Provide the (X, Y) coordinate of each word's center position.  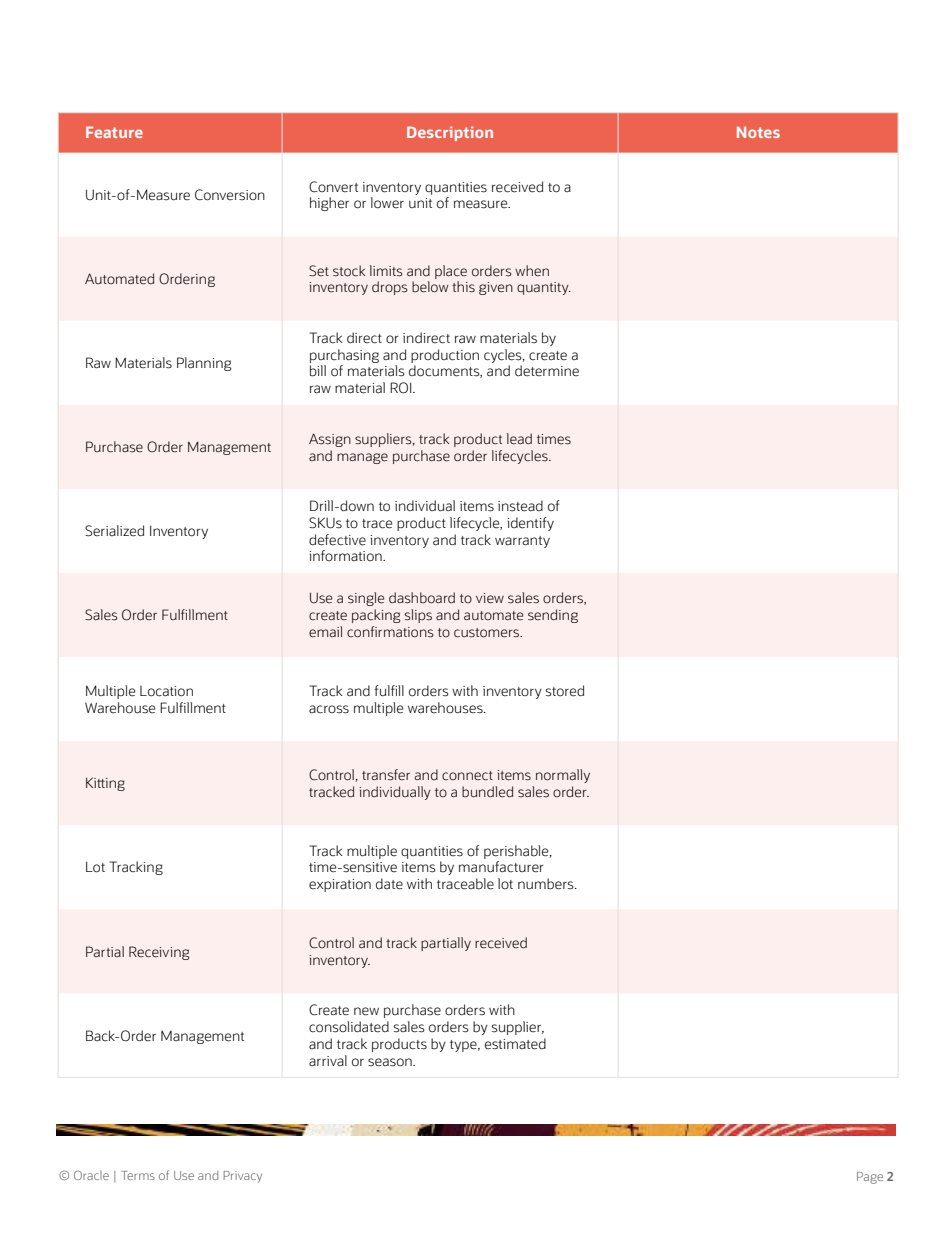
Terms (138, 1175)
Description (450, 133)
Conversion (230, 195)
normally (563, 776)
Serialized (114, 531)
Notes (758, 132)
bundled (487, 792)
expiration (340, 885)
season (391, 1062)
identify (530, 524)
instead (520, 506)
